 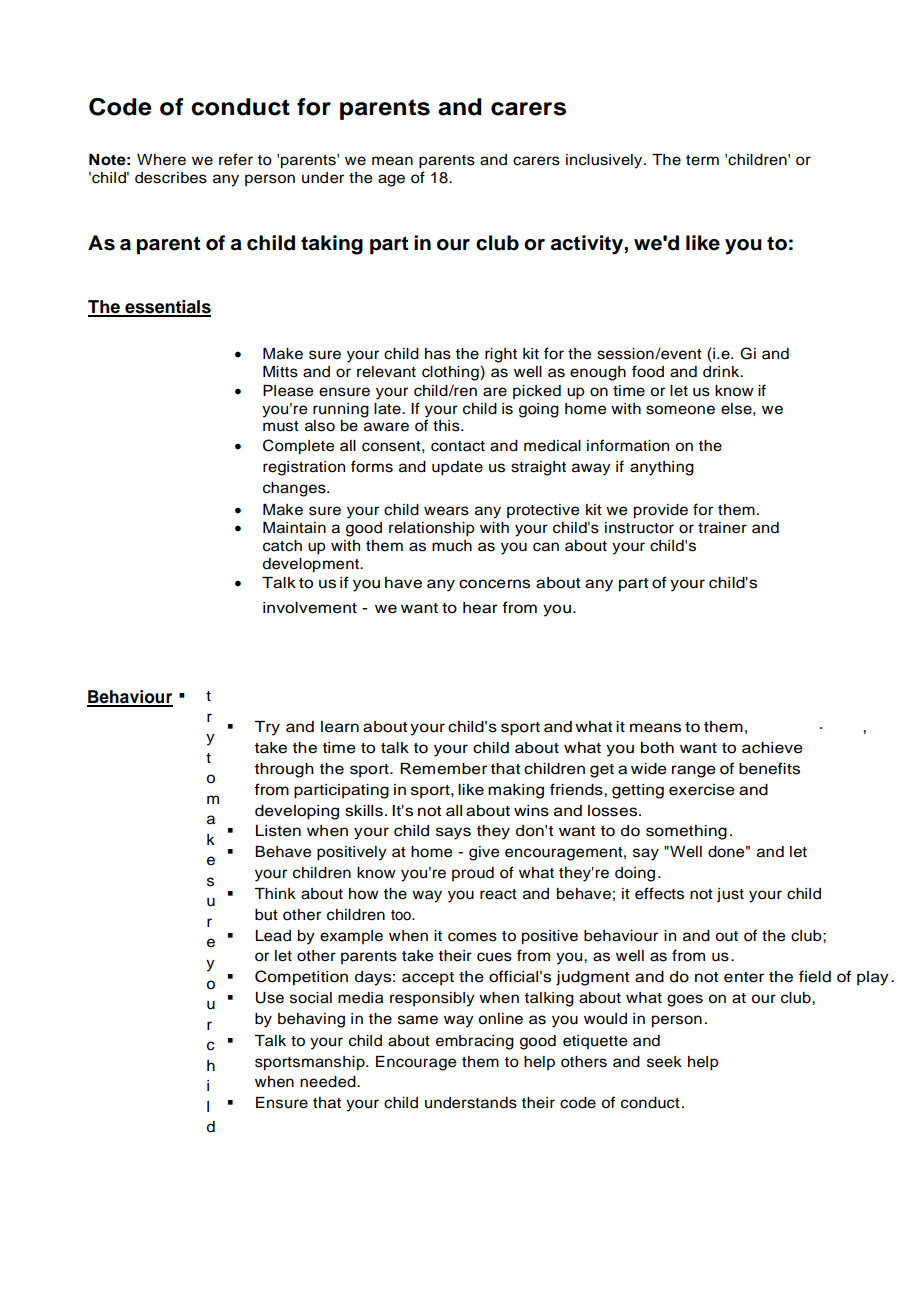 What do you see at coordinates (702, 160) in the screenshot?
I see `term` at bounding box center [702, 160].
